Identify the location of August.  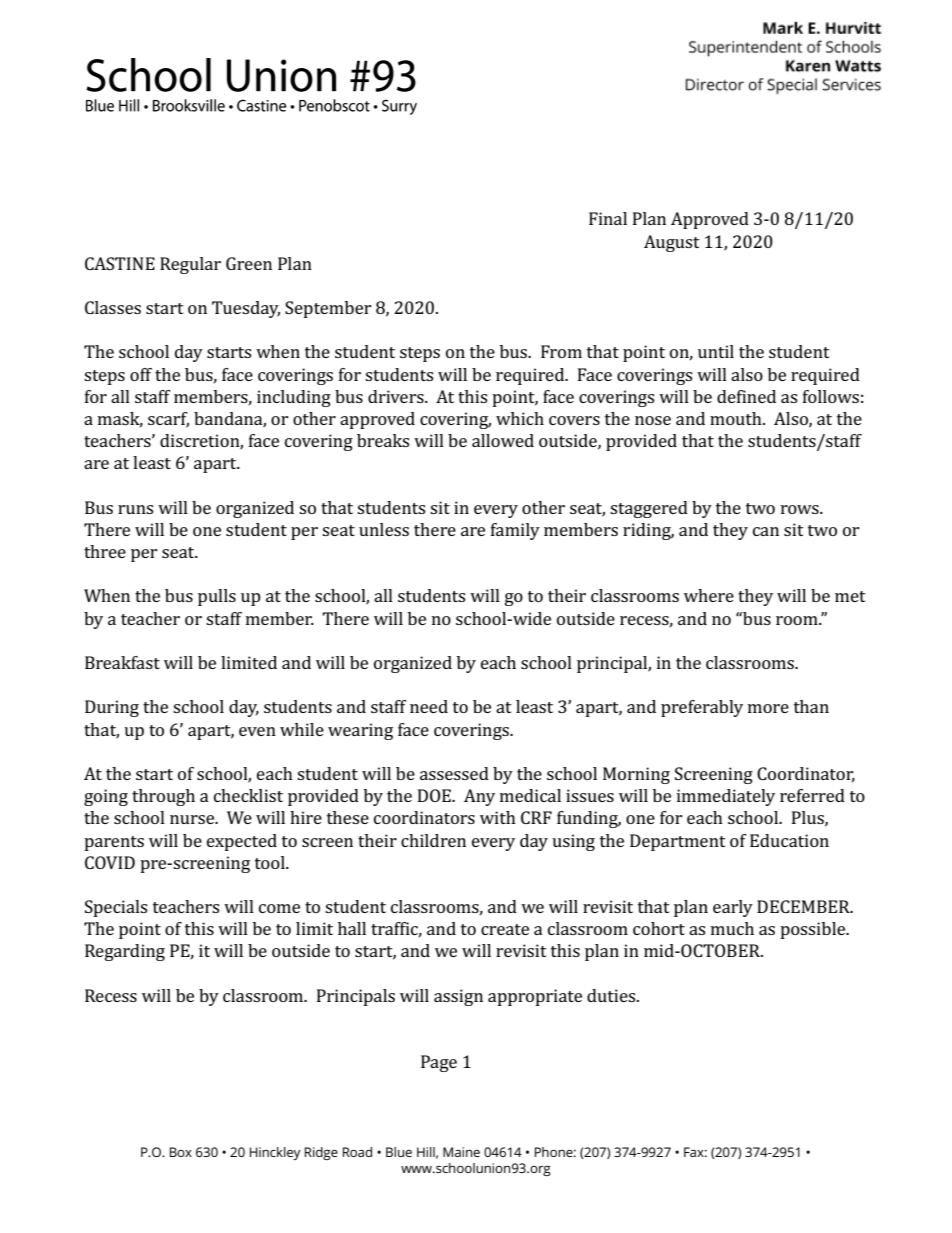
(672, 243).
